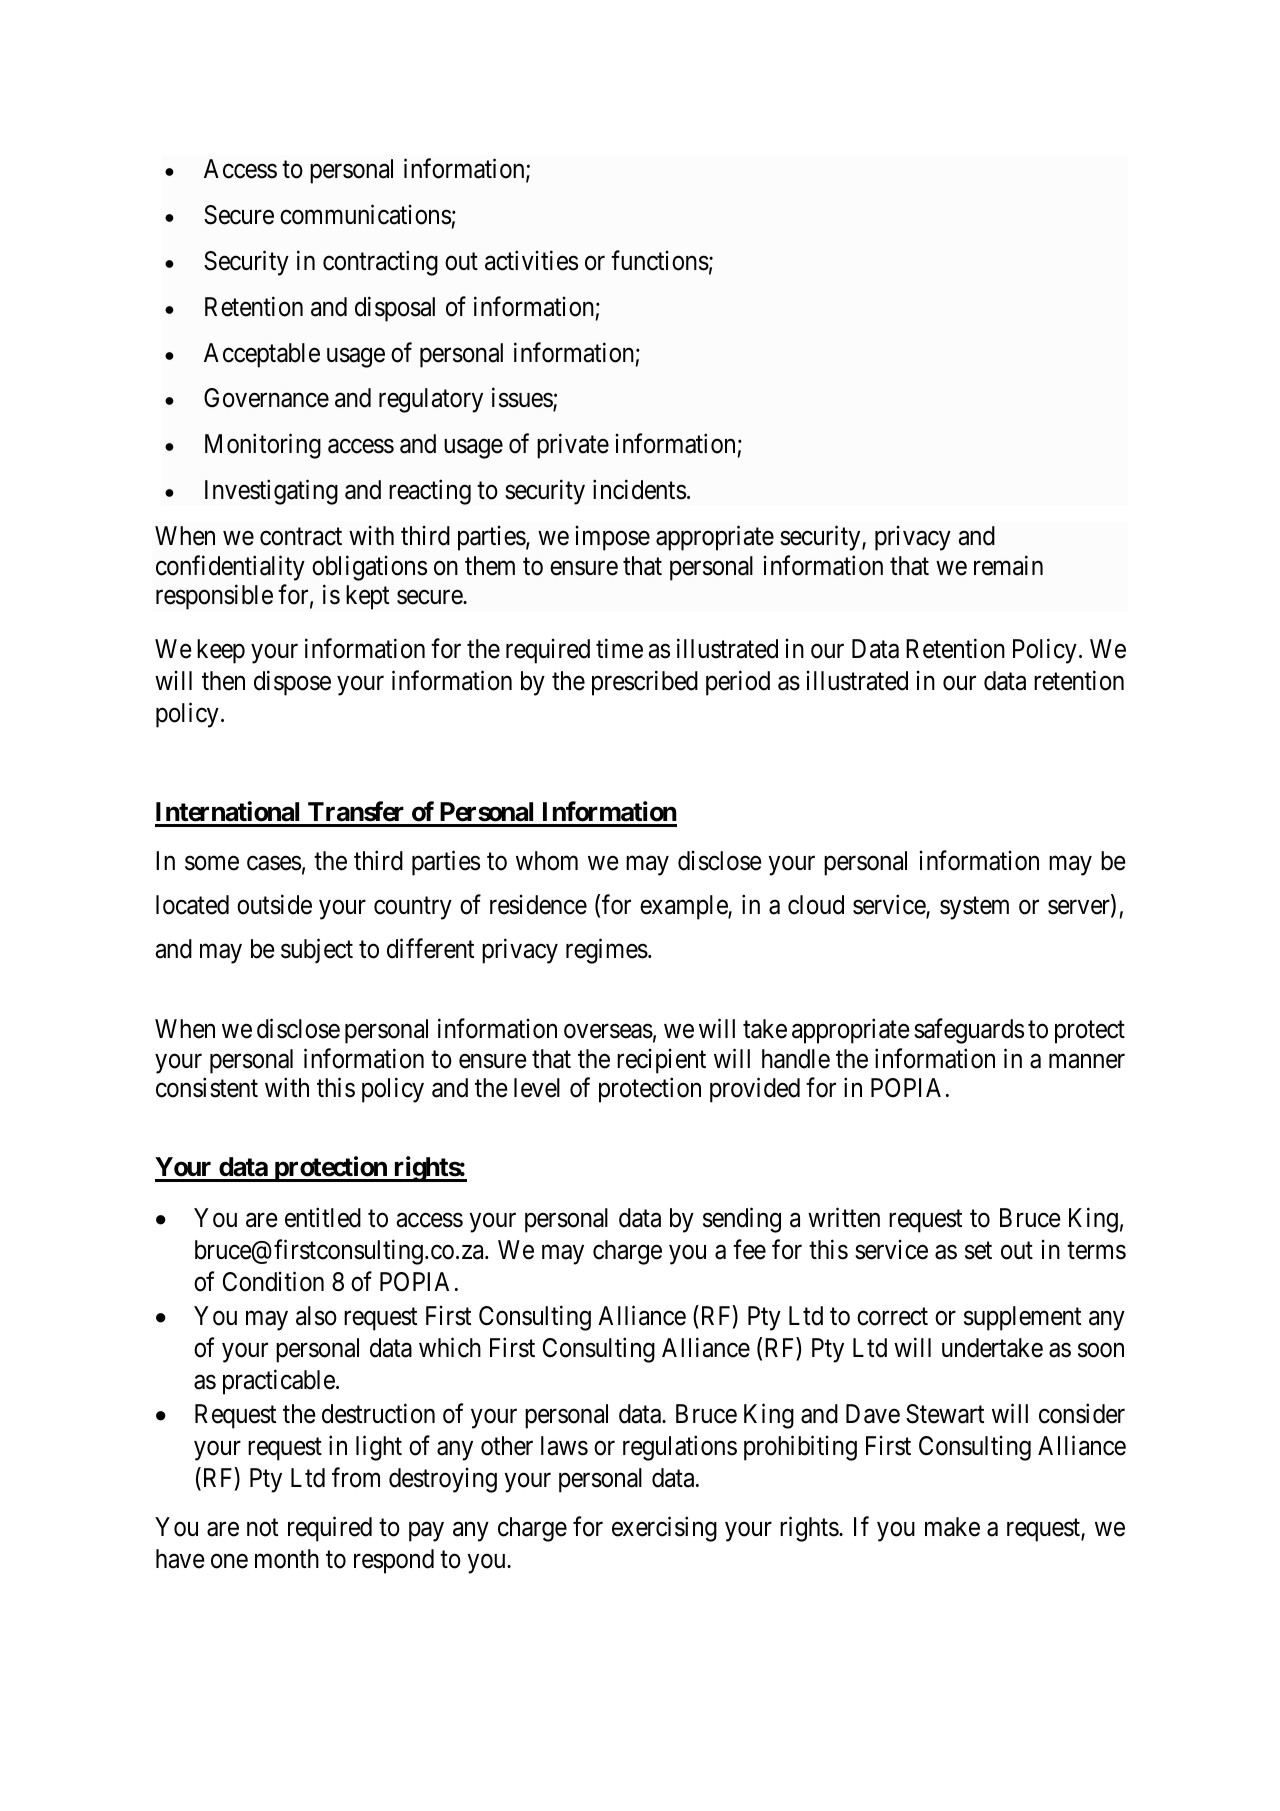 This screenshot has width=1280, height=1811. Describe the element at coordinates (974, 908) in the screenshot. I see `system` at that location.
